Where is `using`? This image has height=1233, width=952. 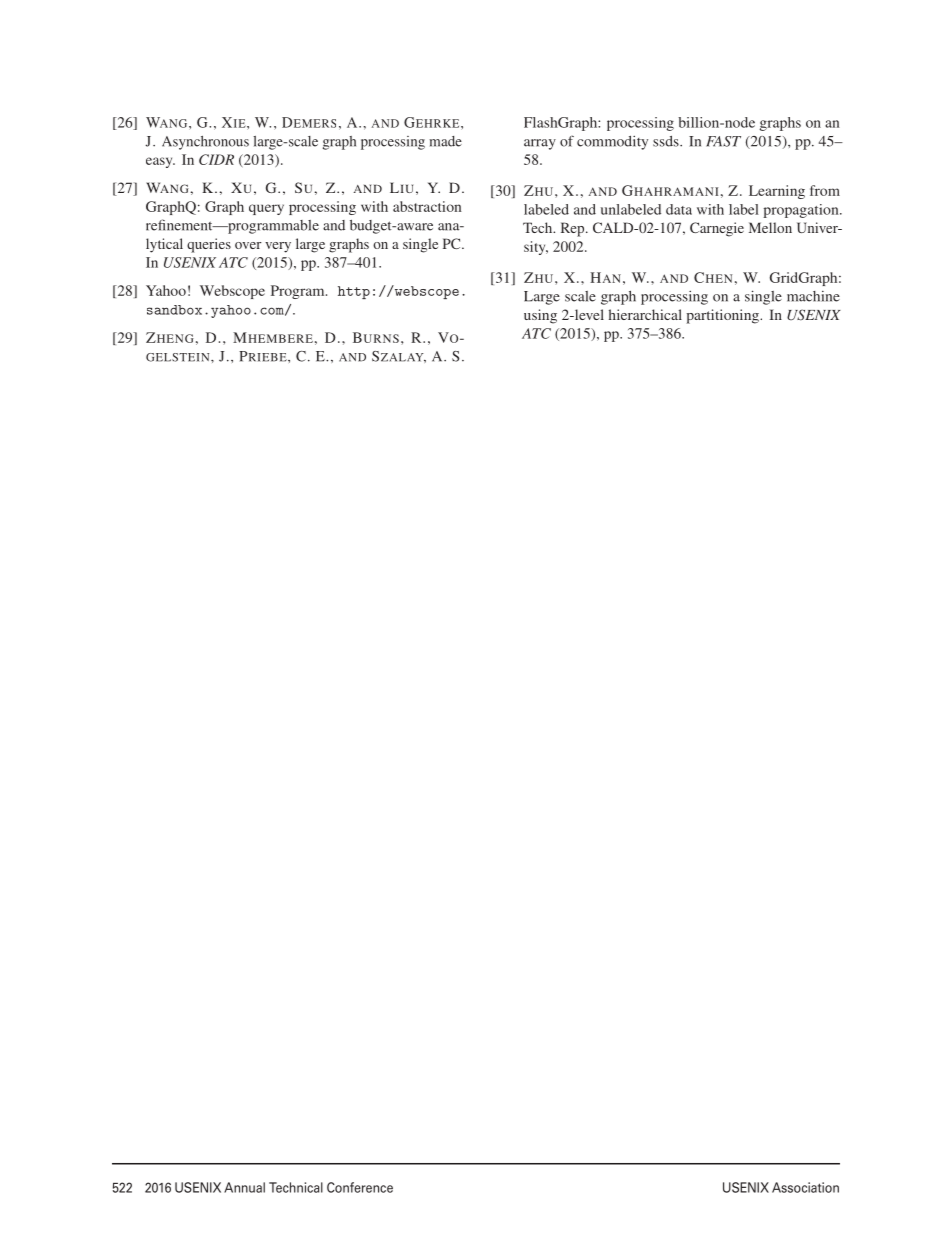
using is located at coordinates (540, 316).
